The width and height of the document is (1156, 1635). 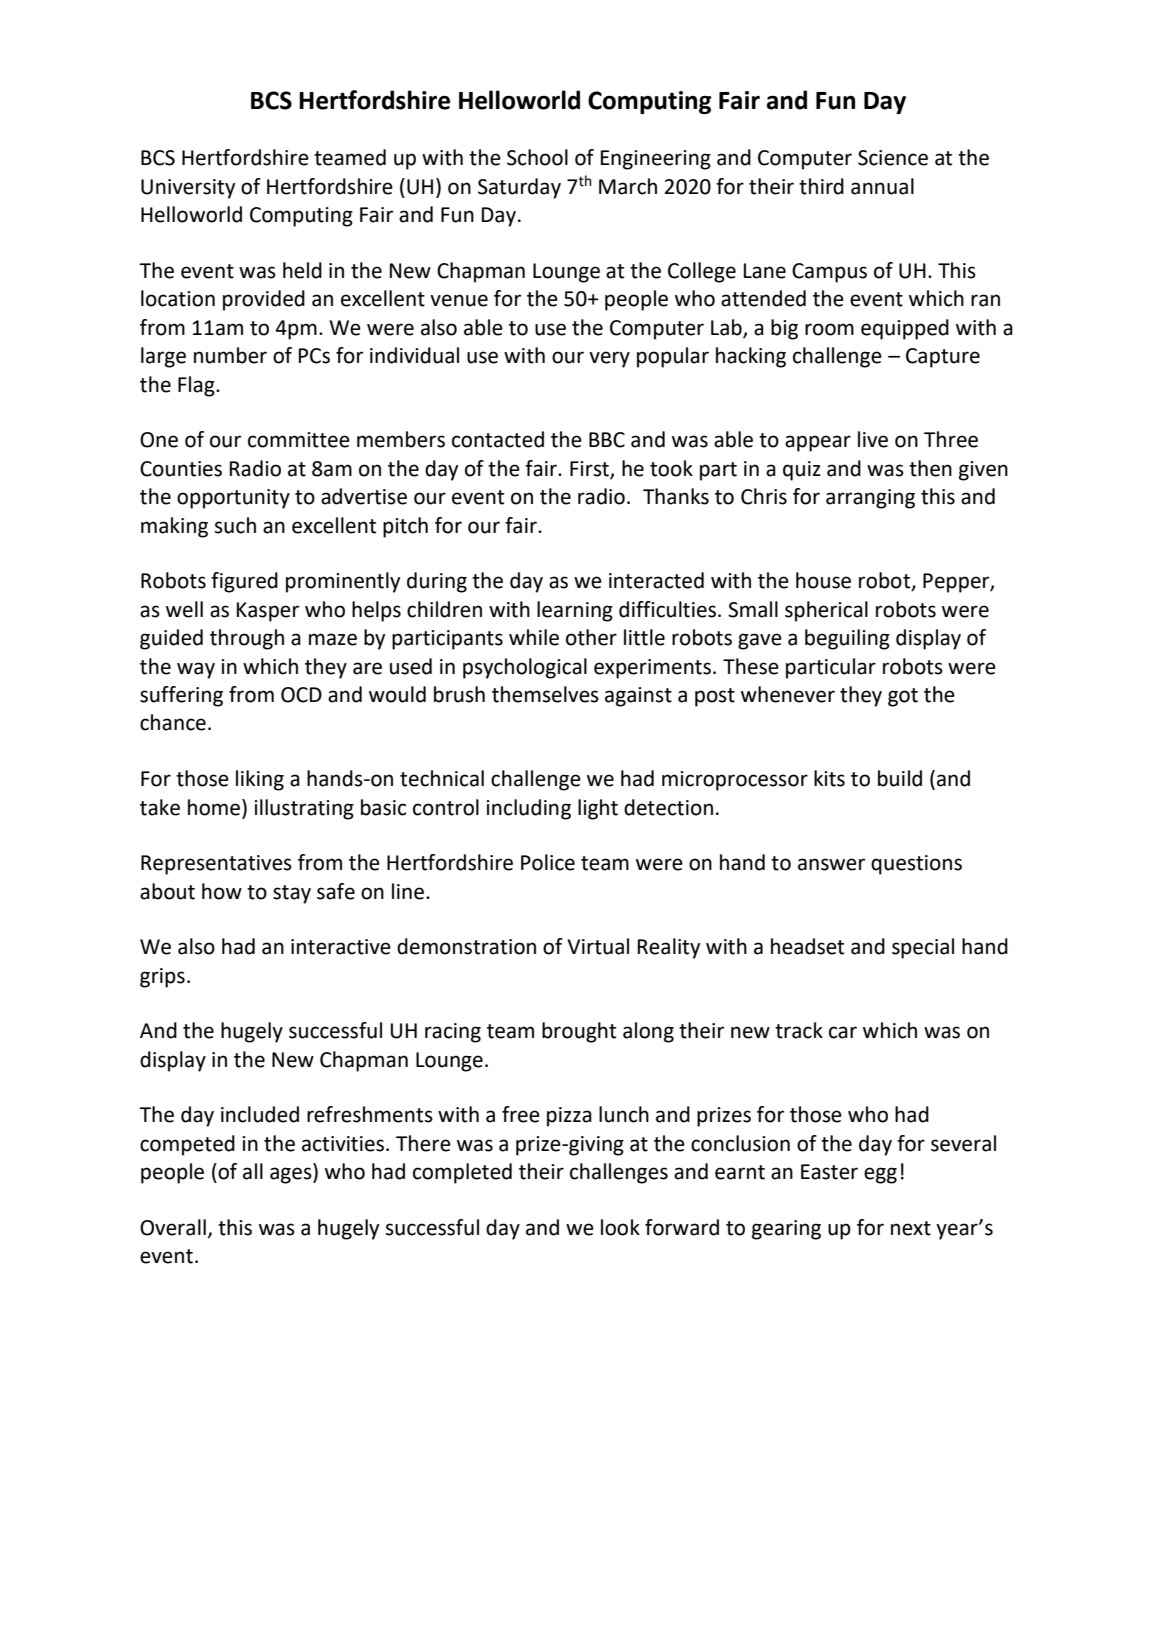 I want to click on ages, so click(x=292, y=1175).
